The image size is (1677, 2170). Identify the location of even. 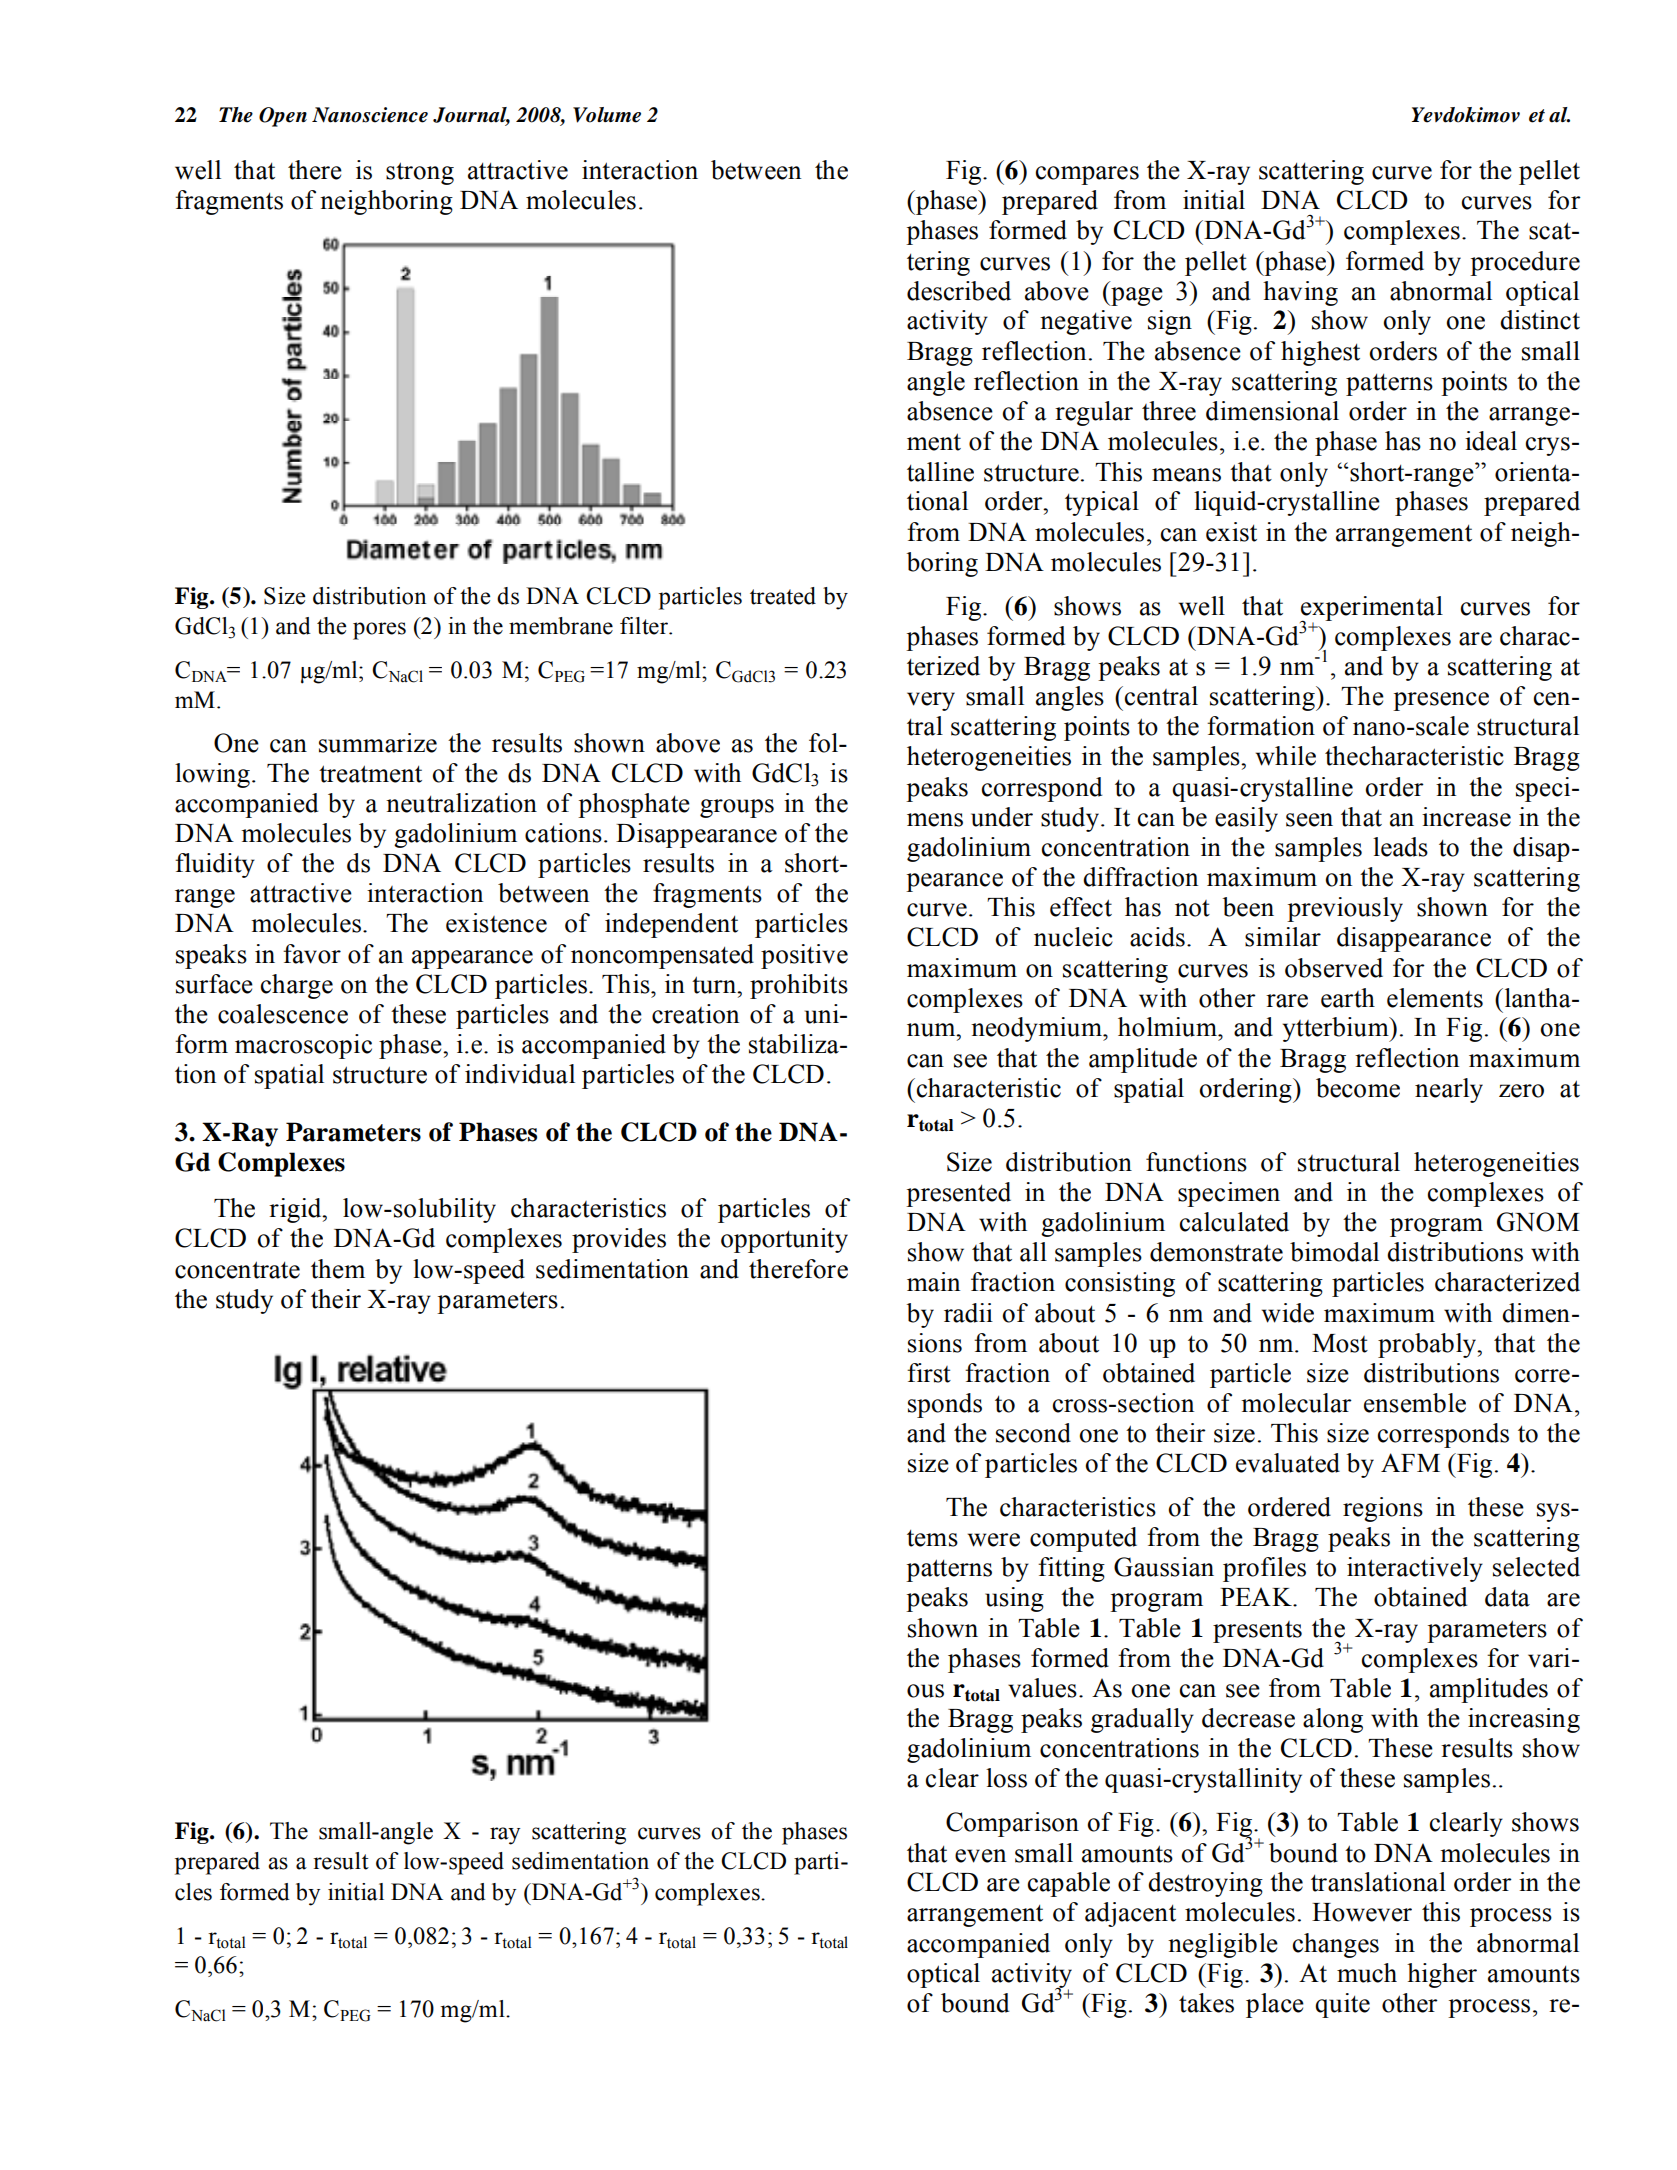
(980, 1856).
